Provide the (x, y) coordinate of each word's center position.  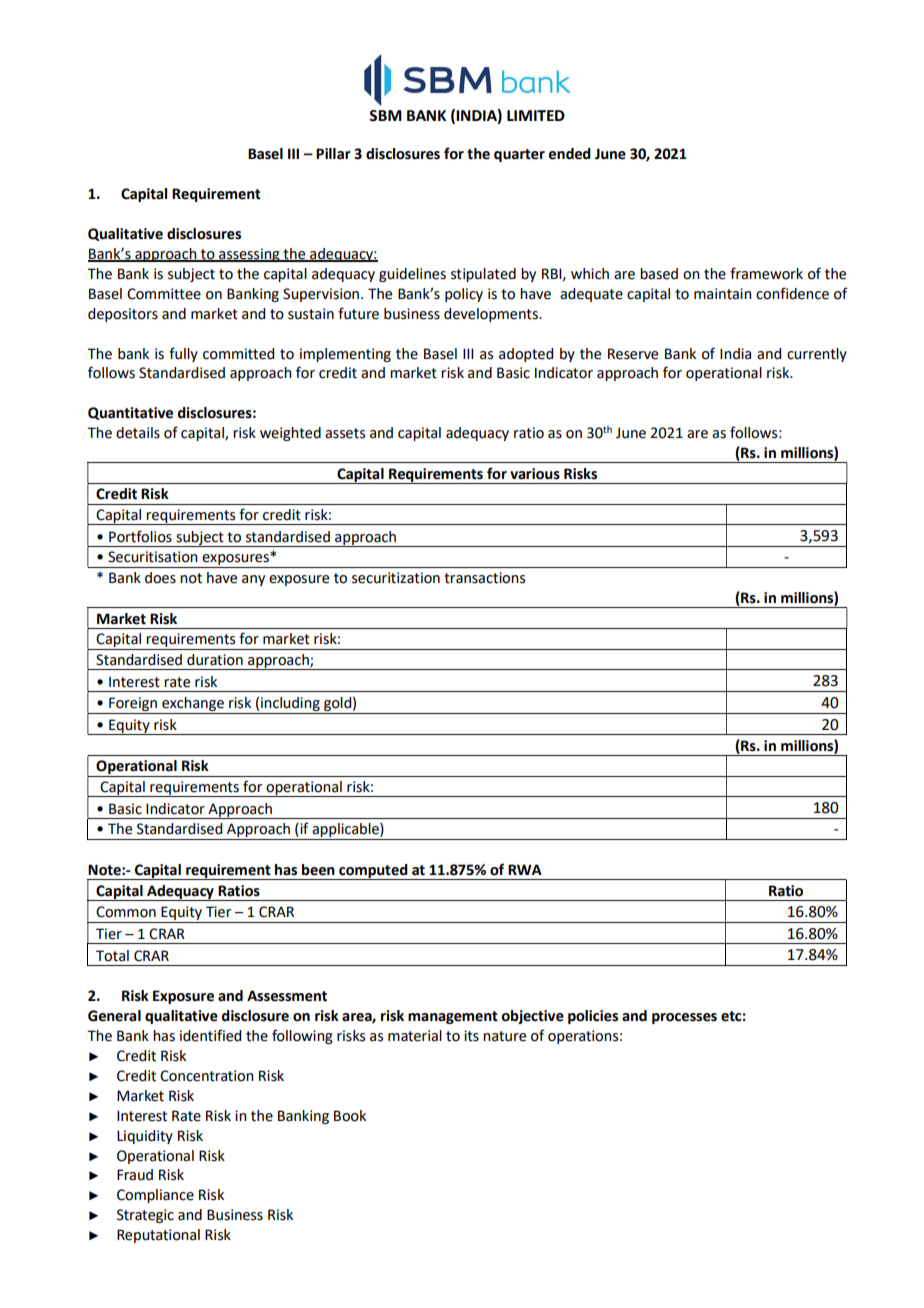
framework (766, 273)
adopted (526, 355)
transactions (484, 578)
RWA (525, 869)
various (535, 474)
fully (183, 354)
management (453, 1017)
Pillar (333, 154)
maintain (723, 294)
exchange (193, 705)
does (160, 578)
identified (210, 1035)
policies (593, 1017)
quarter (519, 155)
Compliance (155, 1196)
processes (684, 1018)
